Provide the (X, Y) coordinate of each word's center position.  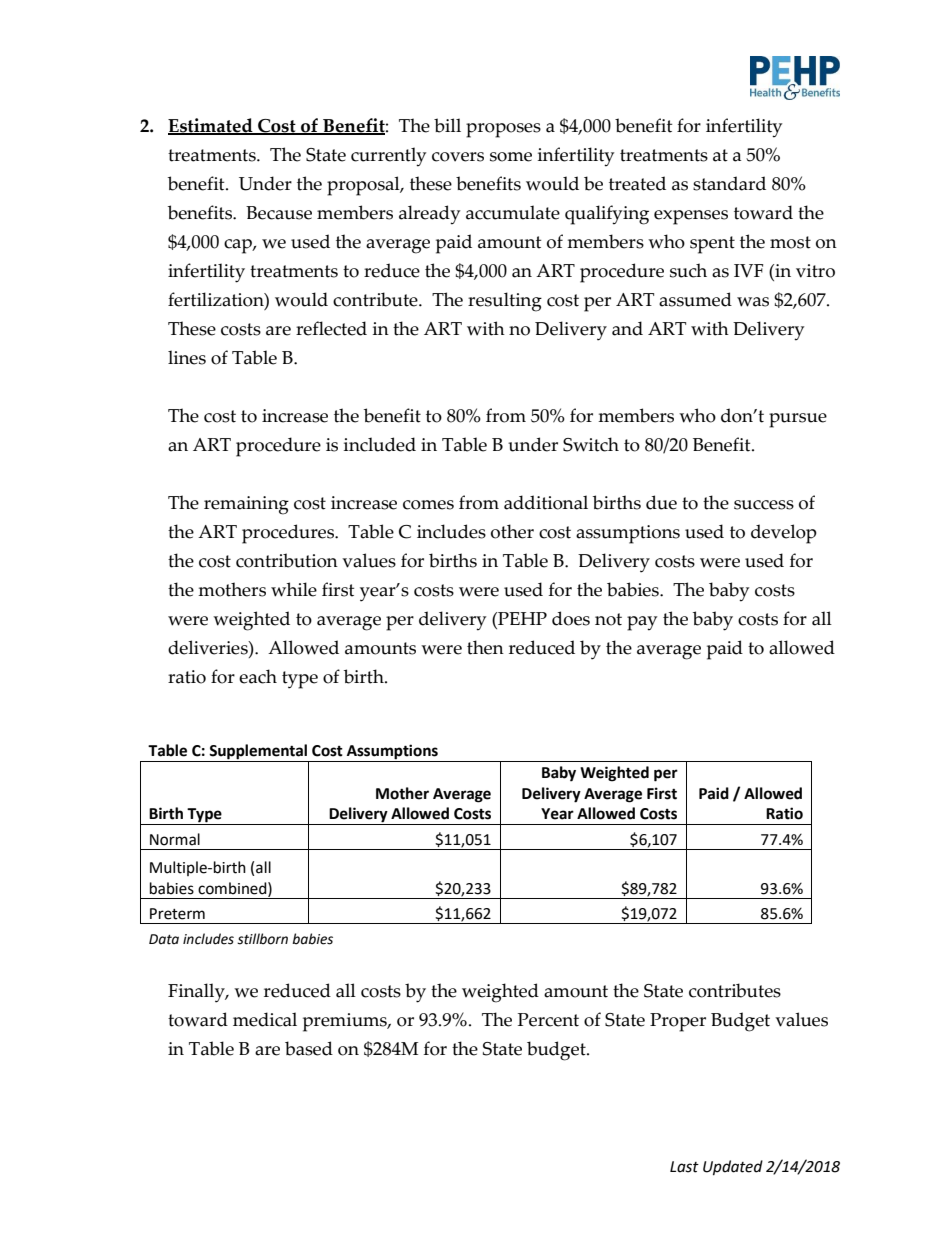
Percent (548, 1020)
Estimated (211, 126)
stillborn (262, 939)
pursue (798, 420)
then (485, 647)
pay (642, 623)
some (511, 157)
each (258, 676)
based (309, 1048)
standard (729, 183)
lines (187, 357)
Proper (678, 1022)
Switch (591, 444)
